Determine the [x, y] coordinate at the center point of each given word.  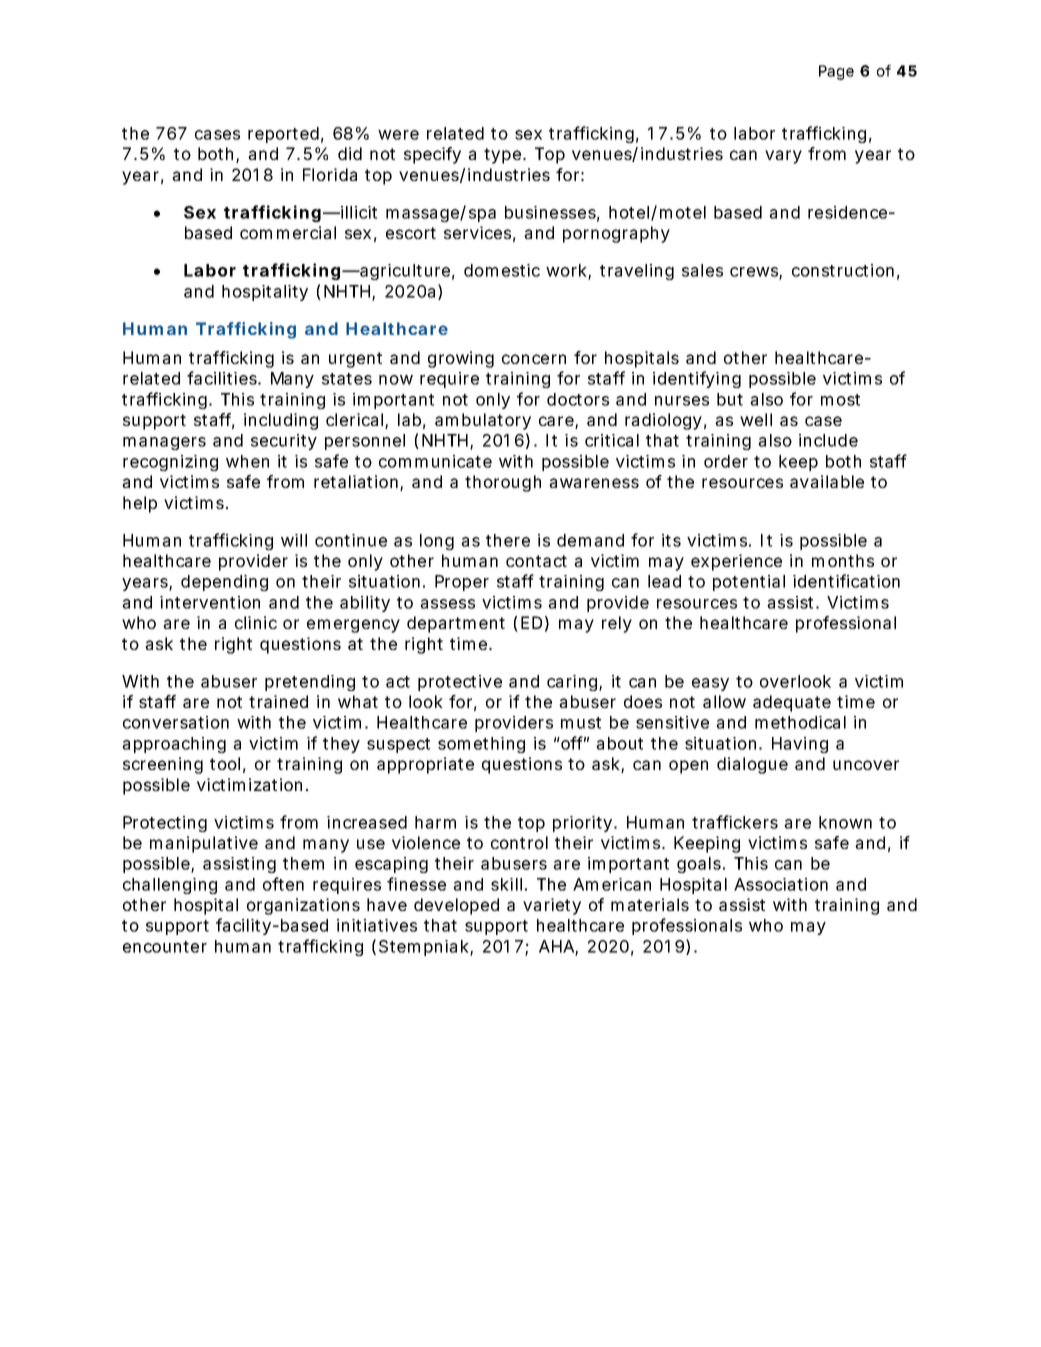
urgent [355, 360]
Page [836, 72]
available [827, 481]
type [504, 156]
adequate [792, 703]
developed [456, 906]
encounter [165, 947]
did [350, 153]
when [247, 461]
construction [843, 270]
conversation [176, 722]
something [481, 745]
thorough [503, 483]
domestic [502, 270]
